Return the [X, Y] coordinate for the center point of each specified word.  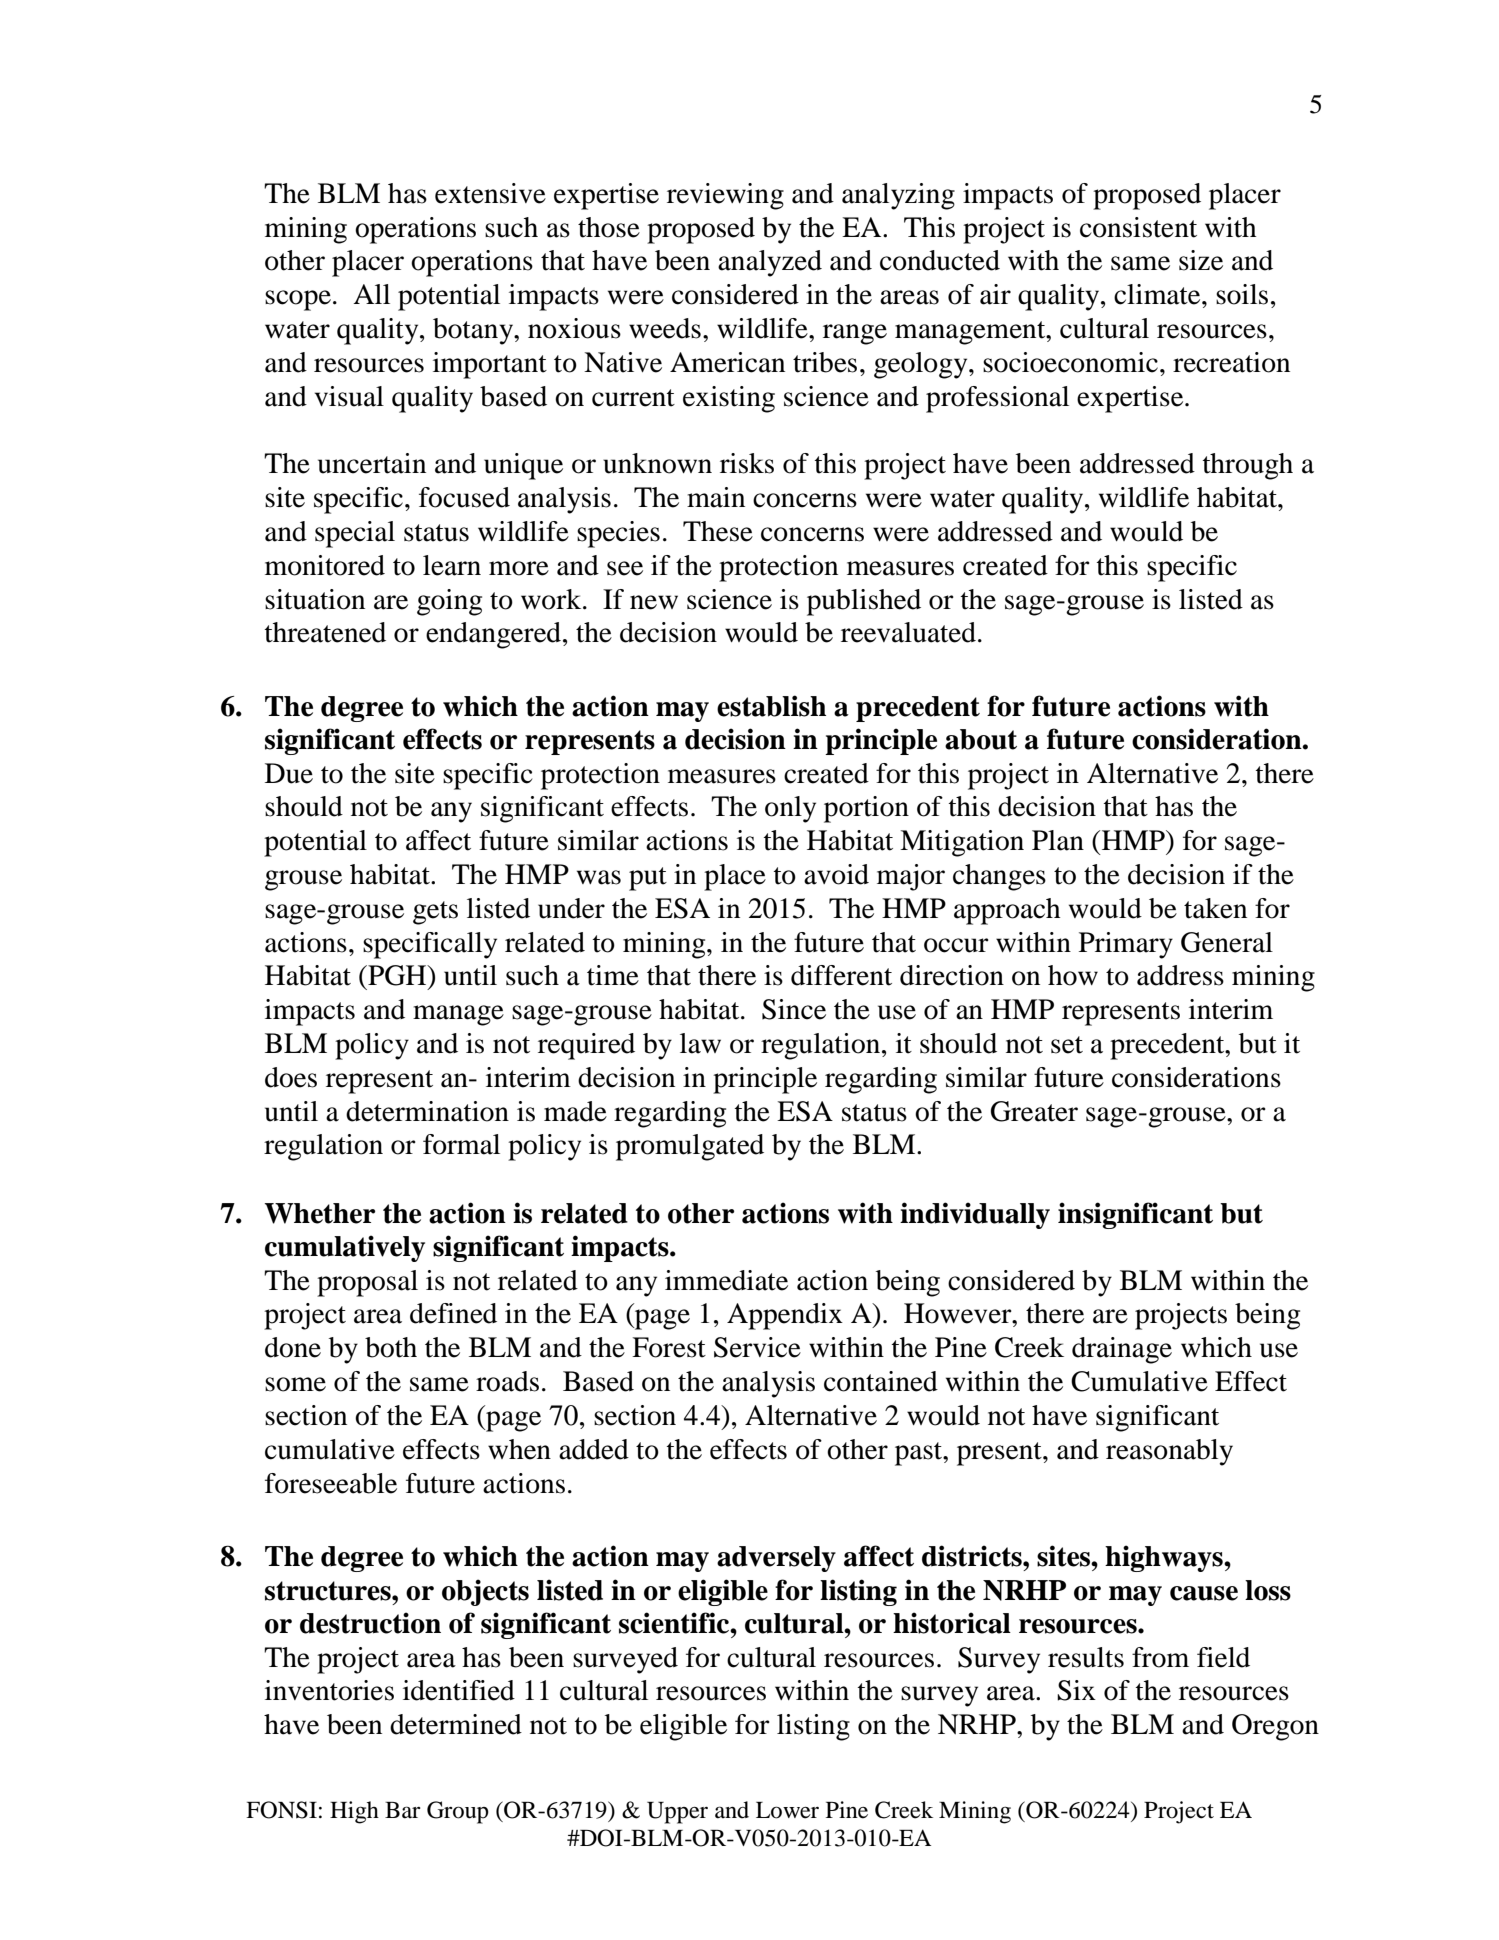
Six [1076, 1690]
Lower [787, 1810]
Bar [403, 1810]
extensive [490, 193]
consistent [1138, 227]
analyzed [770, 263]
